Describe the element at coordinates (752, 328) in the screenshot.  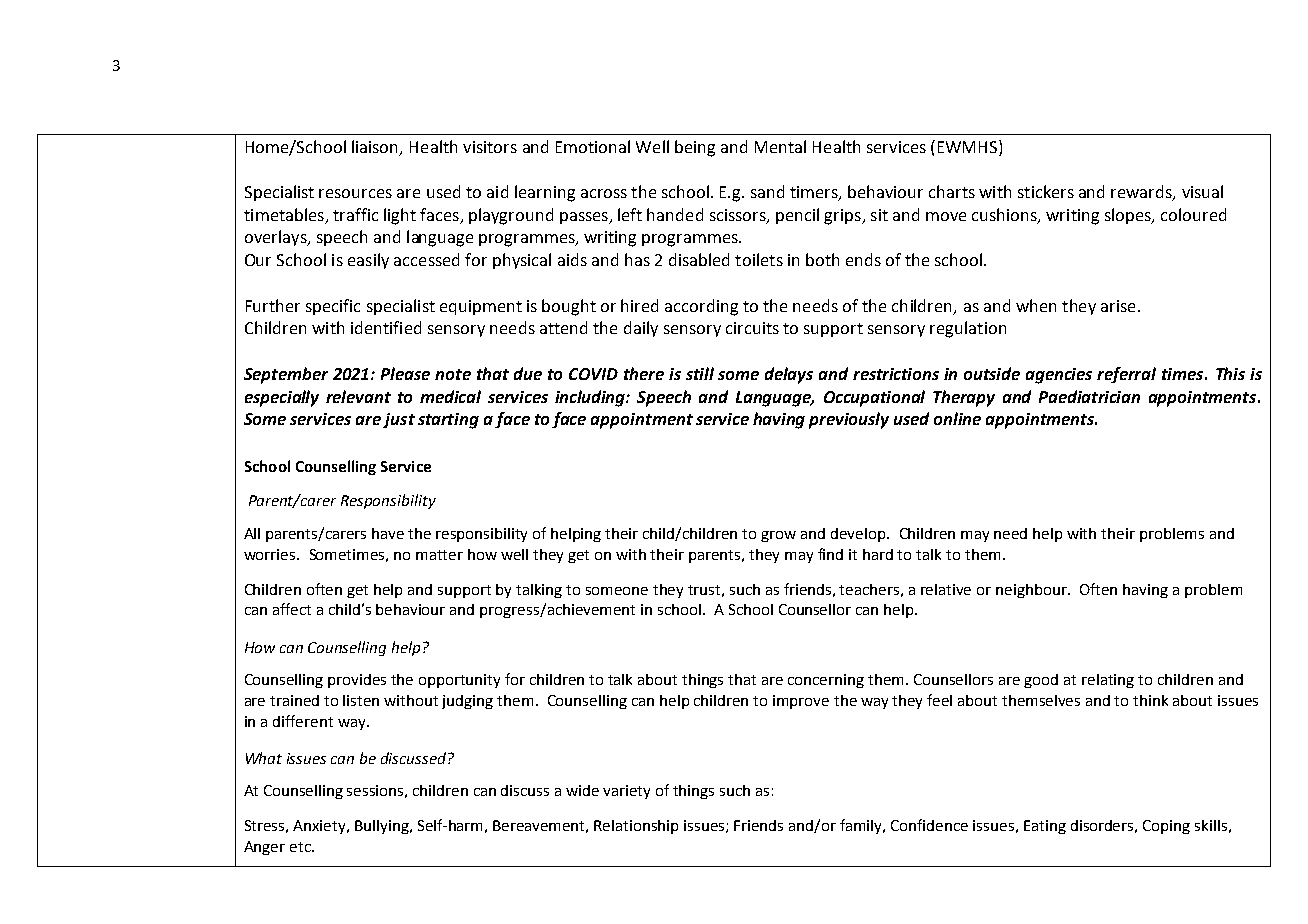
I see `circuits` at that location.
